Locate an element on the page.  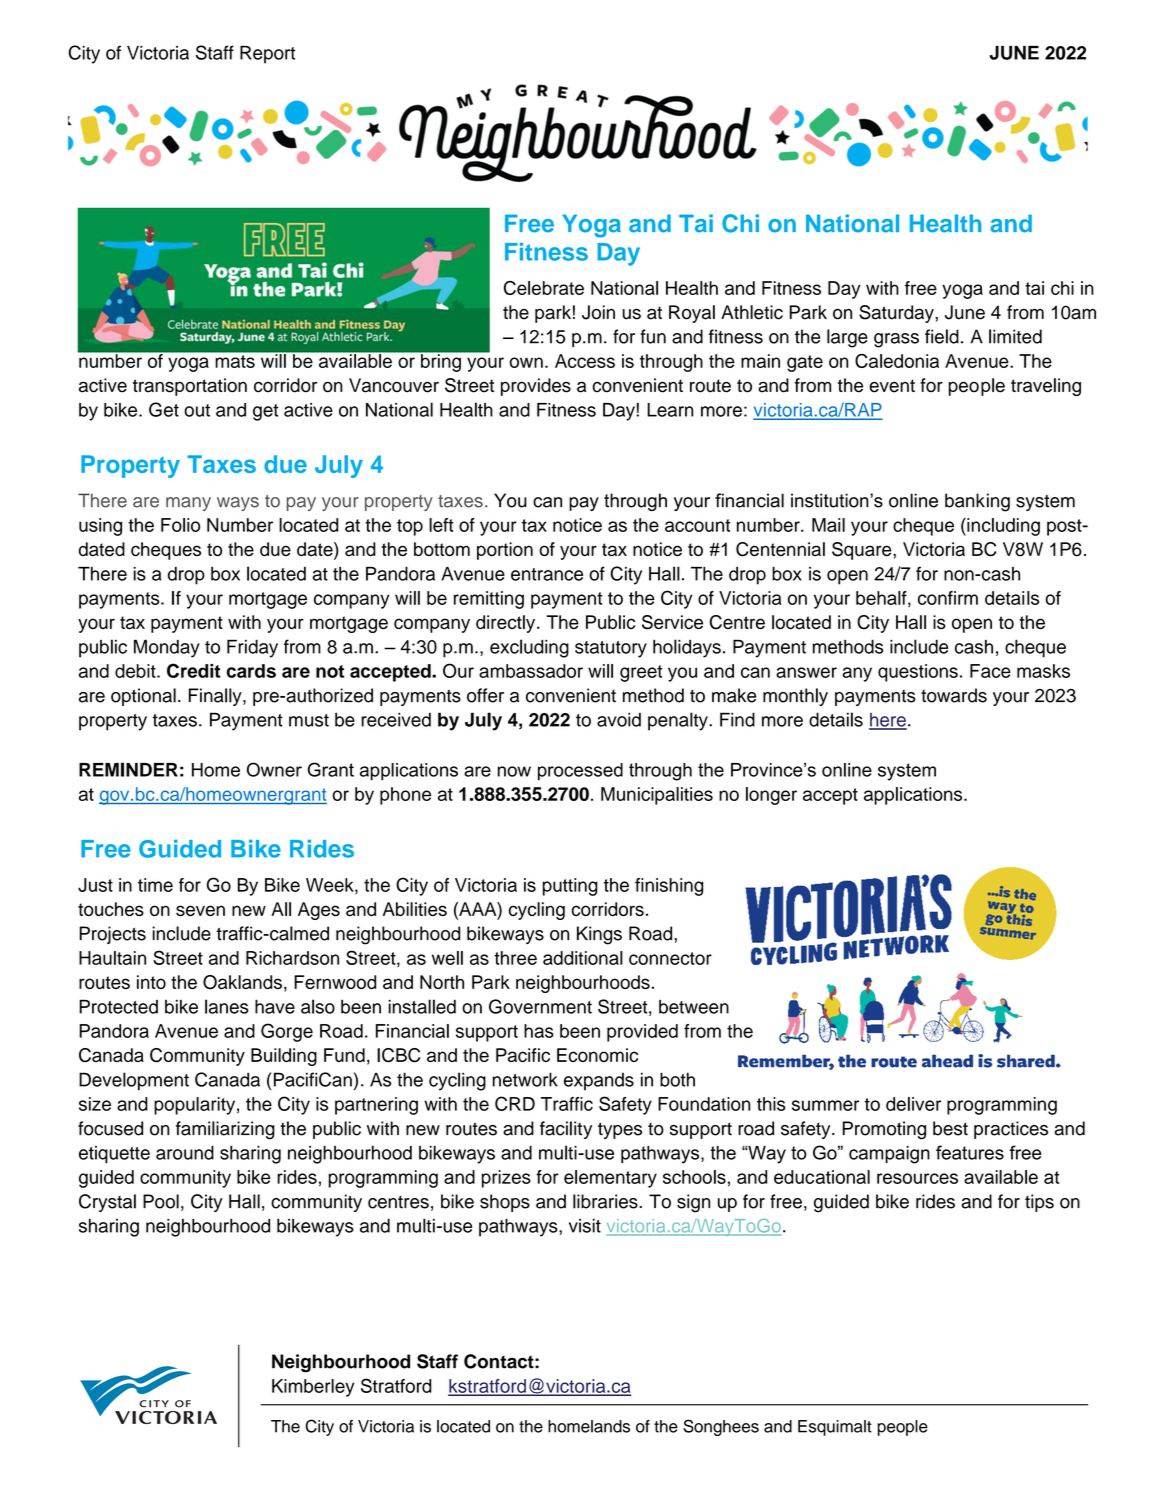
Saturday is located at coordinates (897, 314).
